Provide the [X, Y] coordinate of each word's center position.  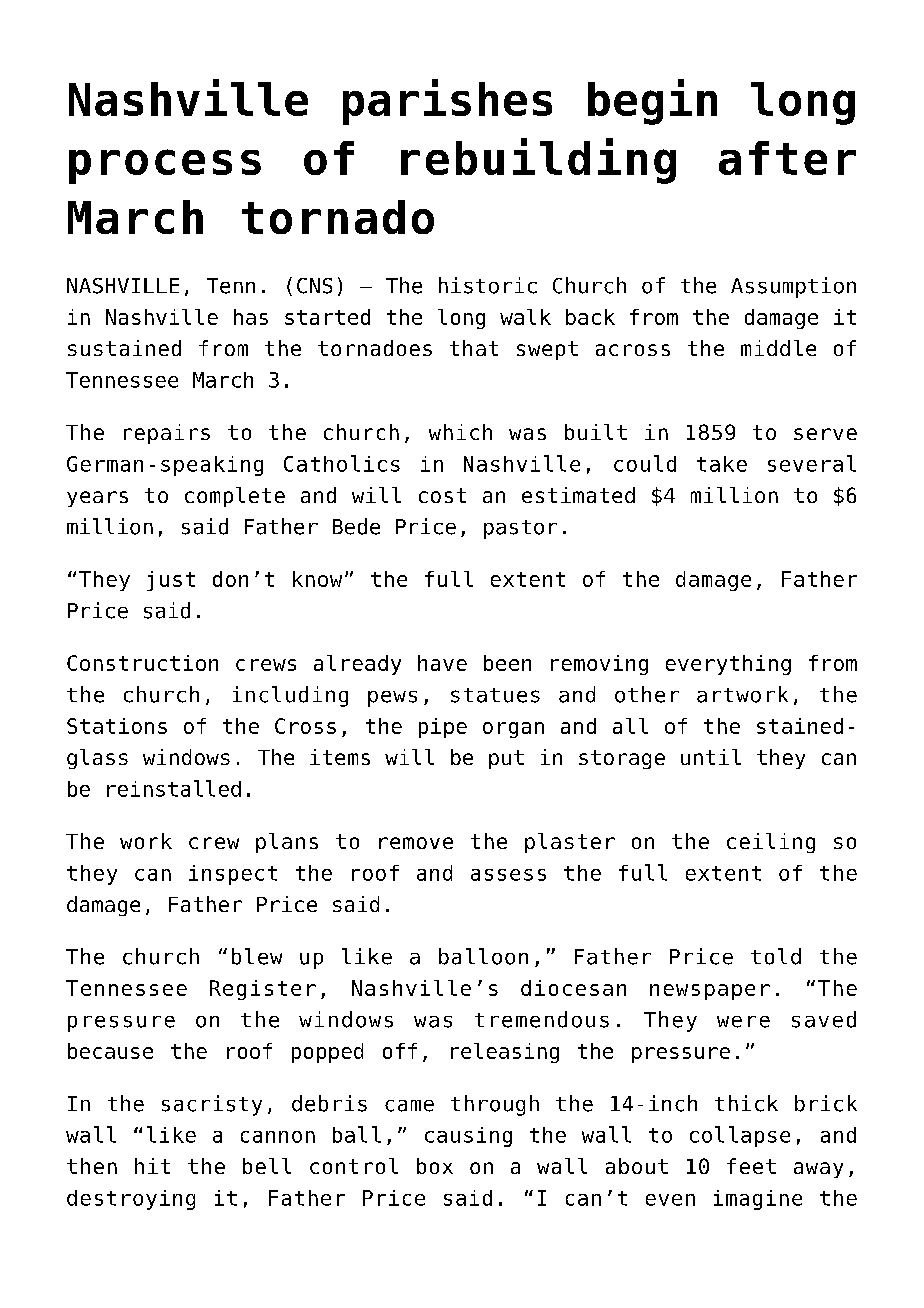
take [722, 464]
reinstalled [174, 788]
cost [442, 495]
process [165, 166]
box [435, 1166]
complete [235, 497]
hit [152, 1166]
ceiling [771, 843]
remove [416, 843]
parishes [447, 102]
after [787, 158]
